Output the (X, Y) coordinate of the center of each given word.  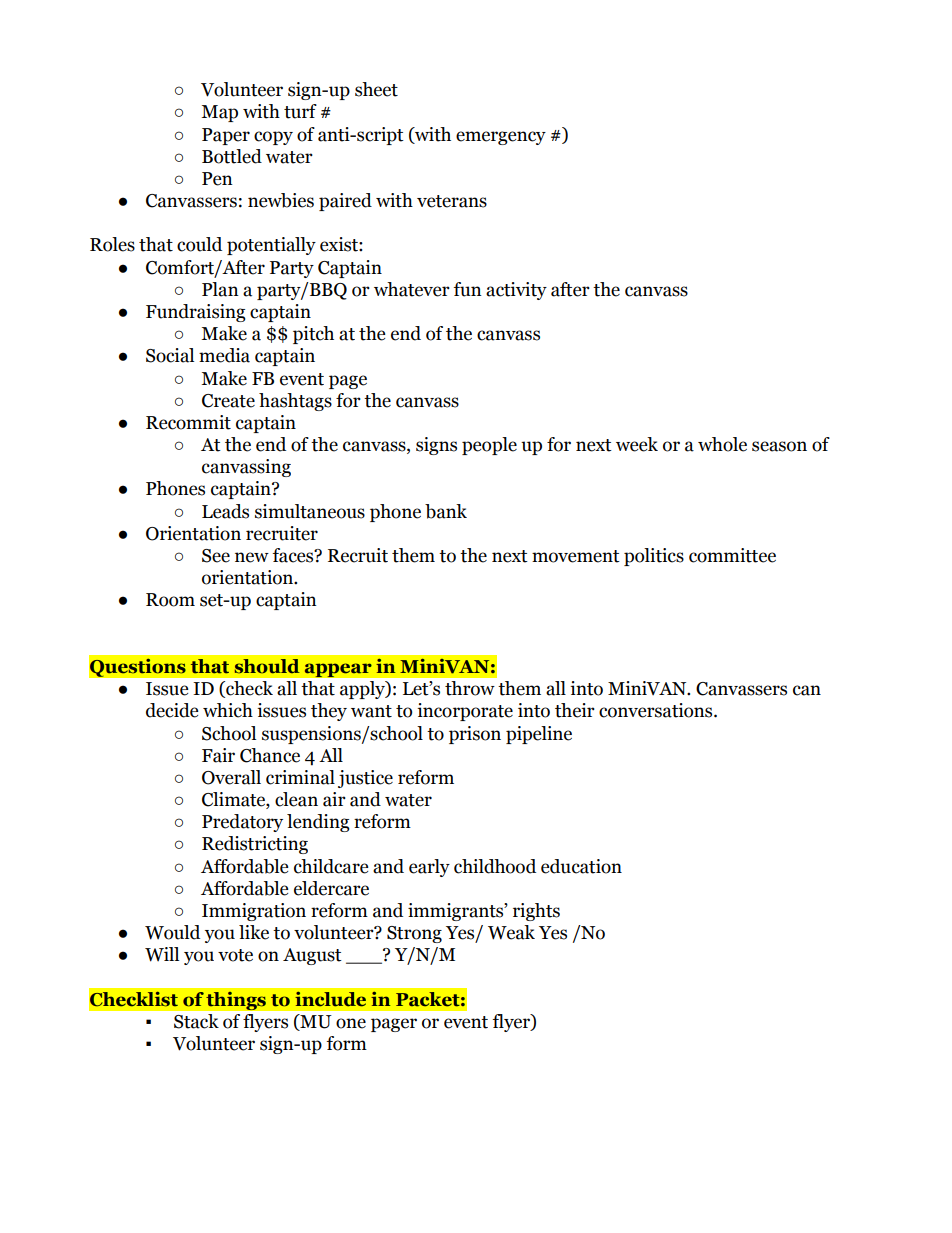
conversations (657, 710)
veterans (452, 201)
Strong (414, 934)
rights (536, 912)
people (489, 446)
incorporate (465, 712)
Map (219, 113)
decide (172, 710)
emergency (501, 138)
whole (722, 444)
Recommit (188, 422)
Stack (196, 1021)
